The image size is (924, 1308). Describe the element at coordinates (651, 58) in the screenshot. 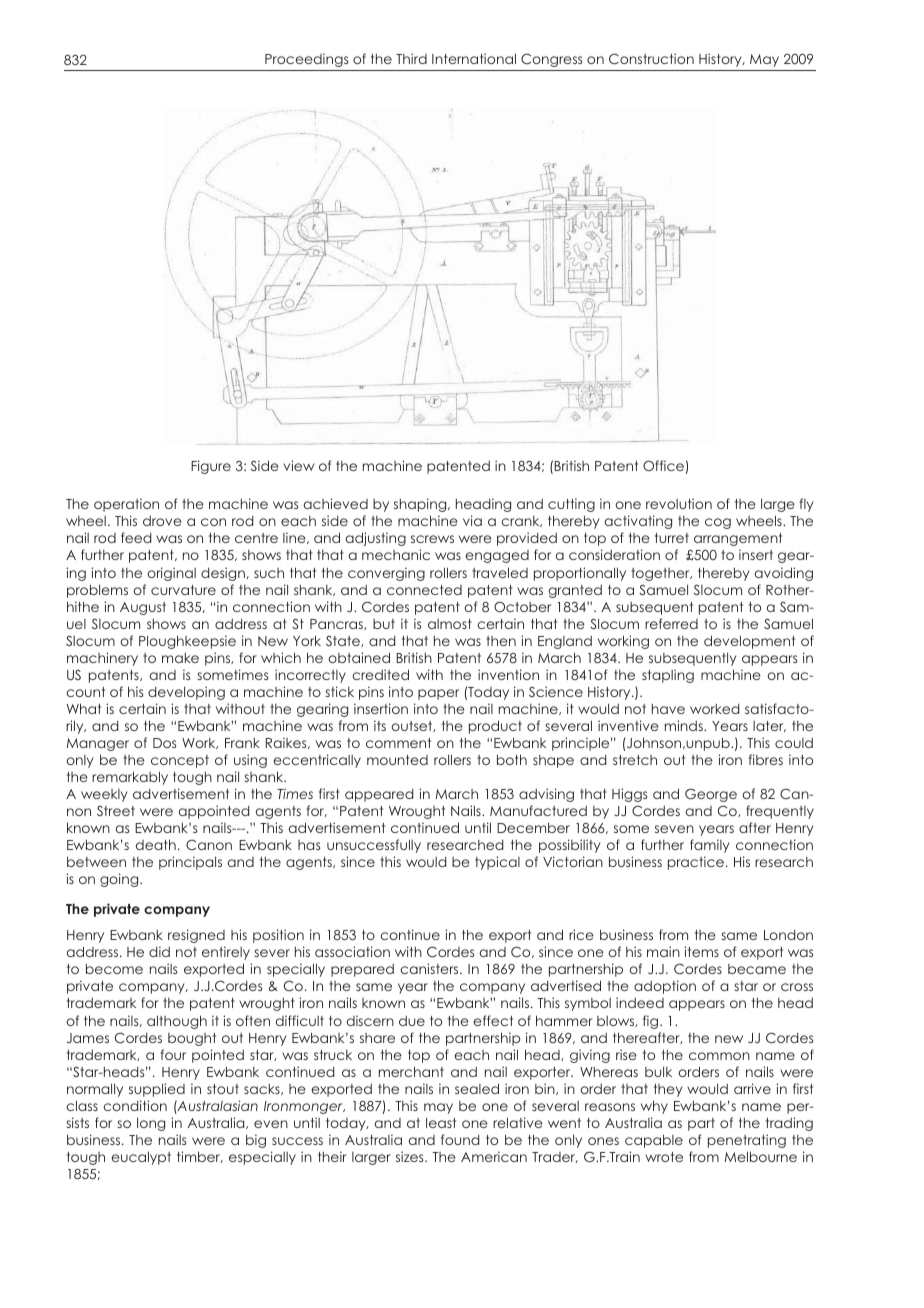

I see `Construction` at that location.
